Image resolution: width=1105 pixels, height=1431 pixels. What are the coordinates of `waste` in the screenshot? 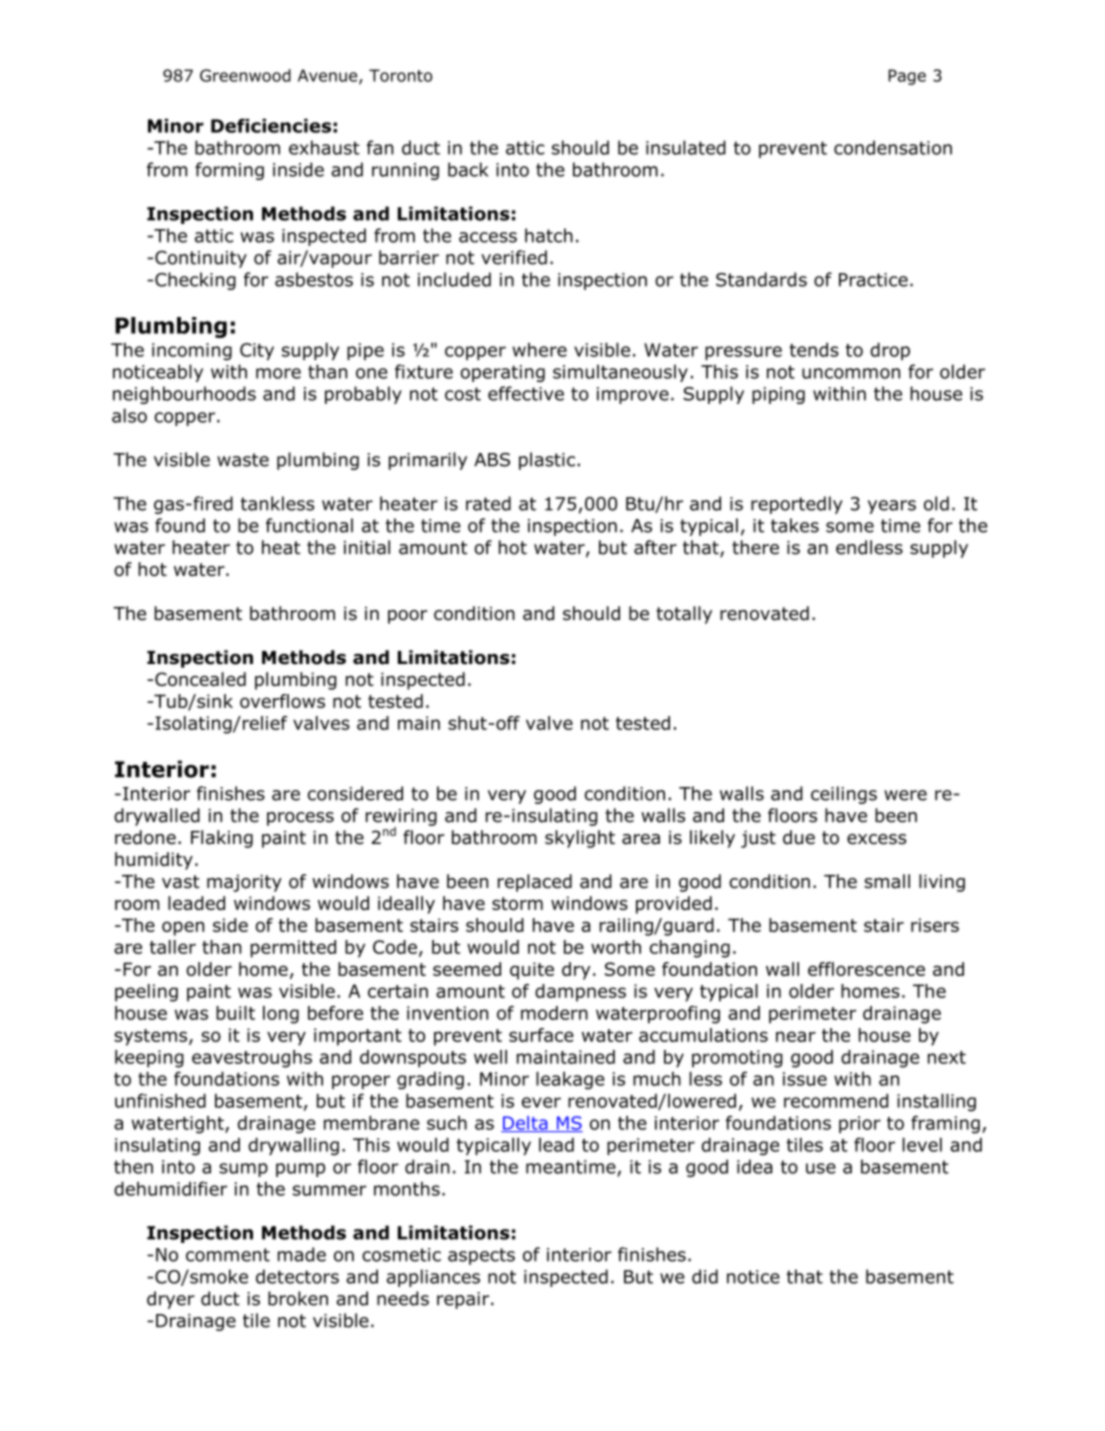 It's located at (243, 460).
